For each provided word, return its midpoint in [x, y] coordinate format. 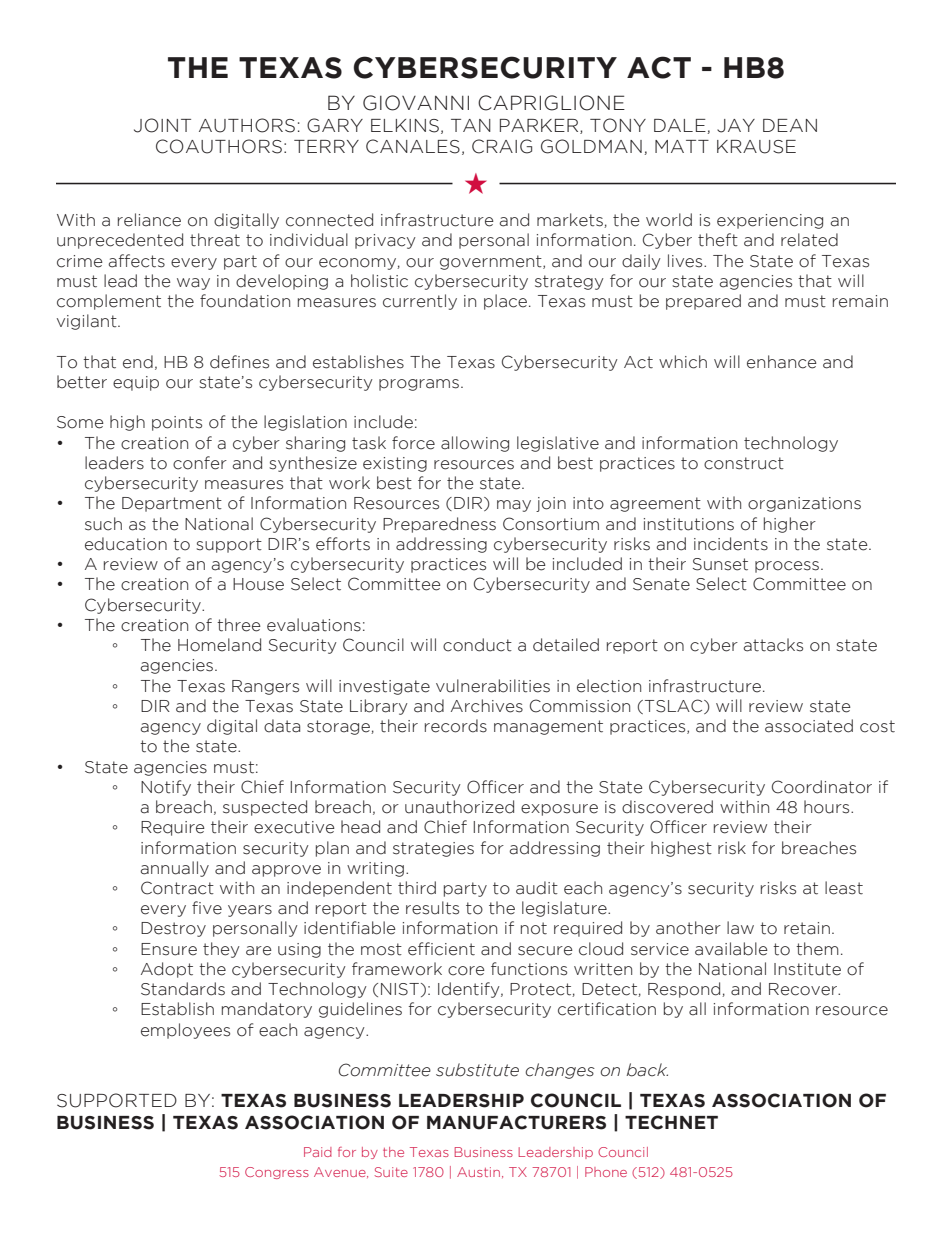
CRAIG [502, 146]
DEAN [790, 125]
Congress [277, 1173]
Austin [478, 1172]
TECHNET [671, 1122]
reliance [149, 220]
